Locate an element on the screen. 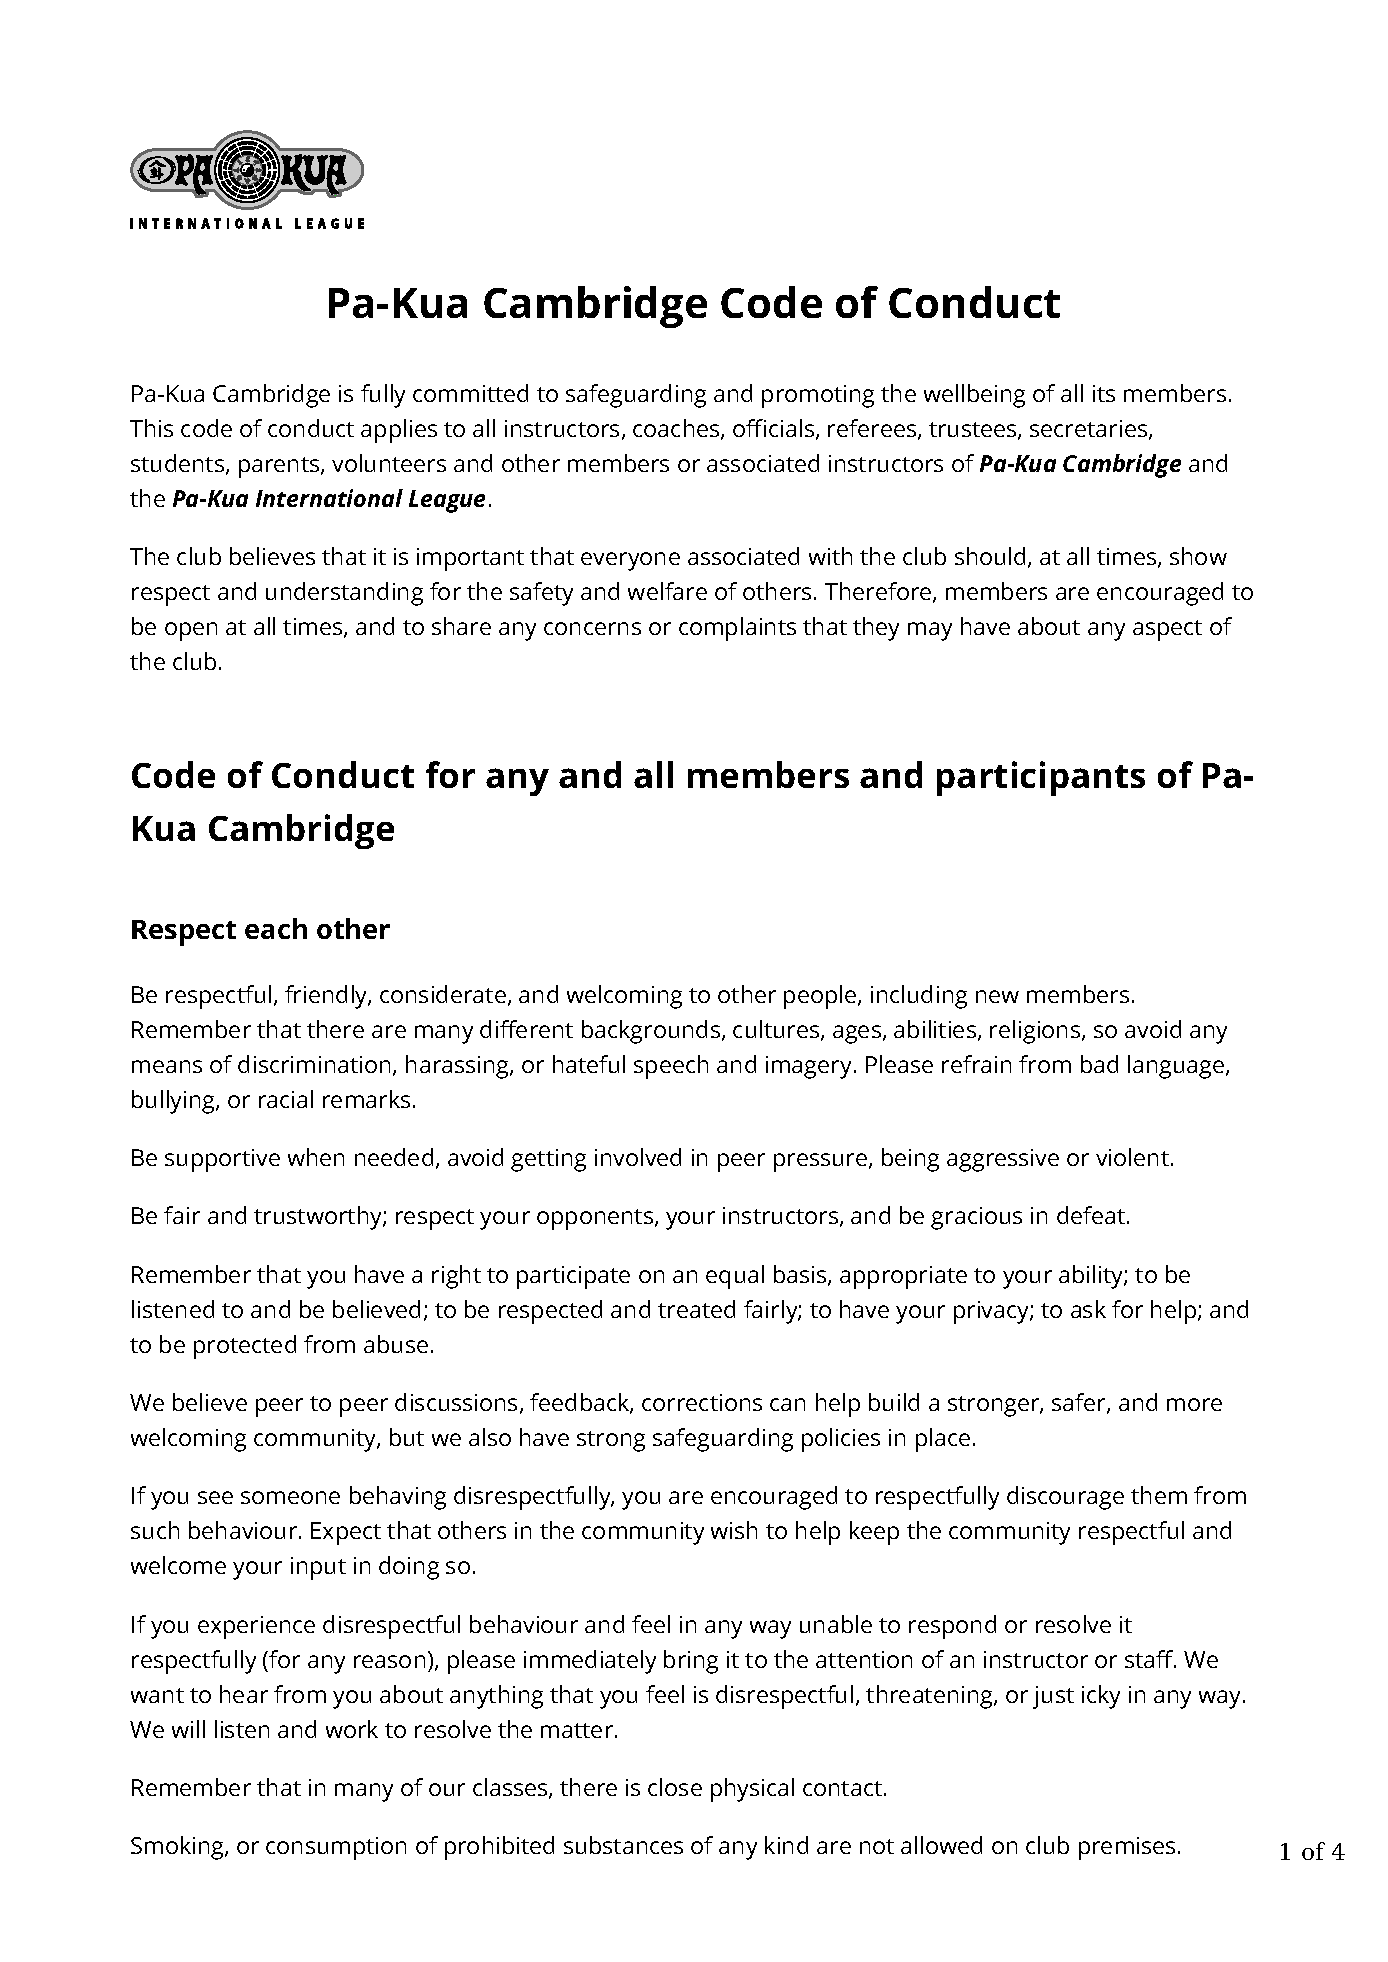 This screenshot has width=1388, height=1962. parents is located at coordinates (280, 467).
